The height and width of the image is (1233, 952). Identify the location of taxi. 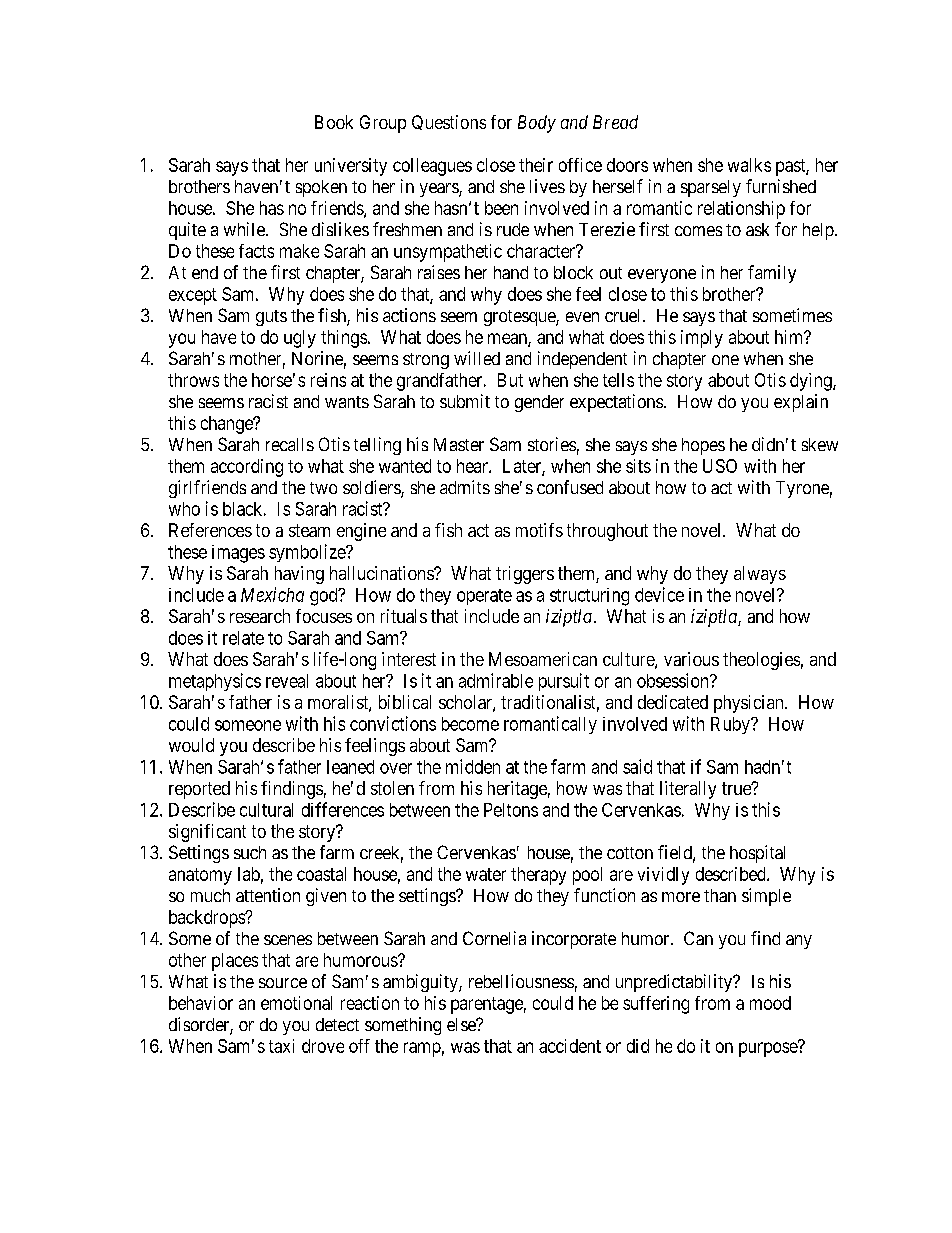
(281, 1046).
